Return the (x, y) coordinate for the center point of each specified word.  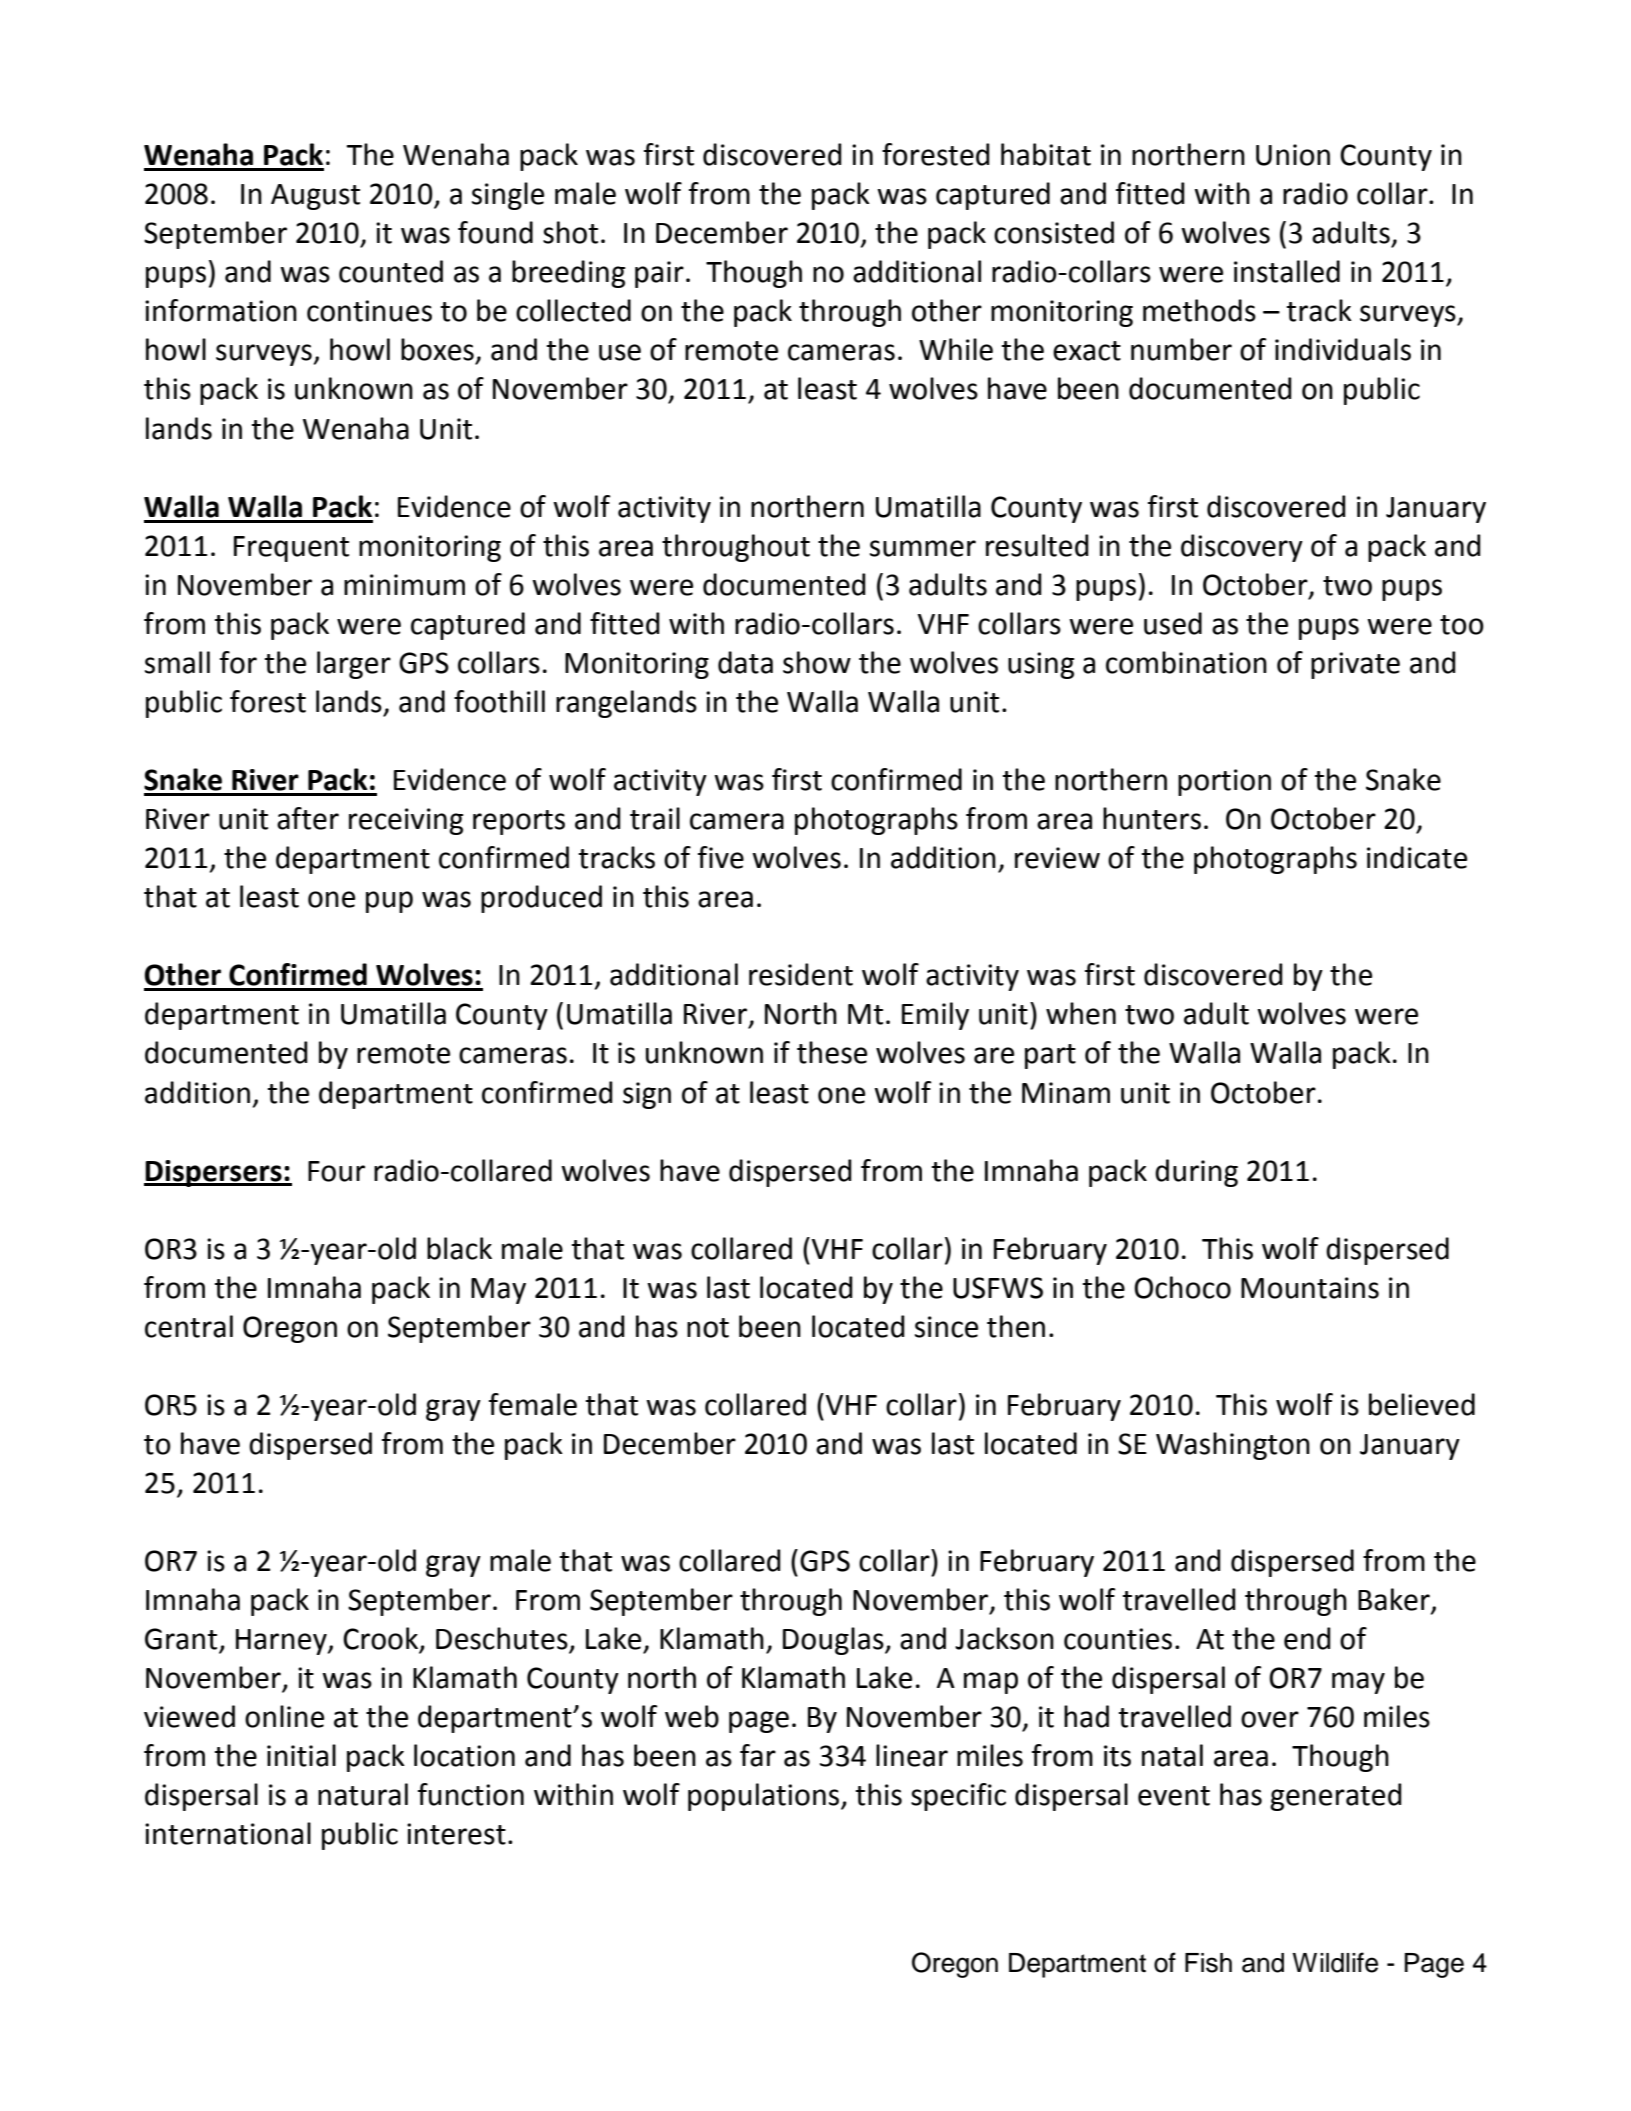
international (228, 1833)
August (315, 197)
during (1196, 1173)
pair (659, 274)
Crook (382, 1639)
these (832, 1052)
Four (336, 1171)
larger (354, 665)
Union (1293, 155)
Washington (1233, 1446)
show (817, 662)
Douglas (834, 1641)
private (1355, 665)
